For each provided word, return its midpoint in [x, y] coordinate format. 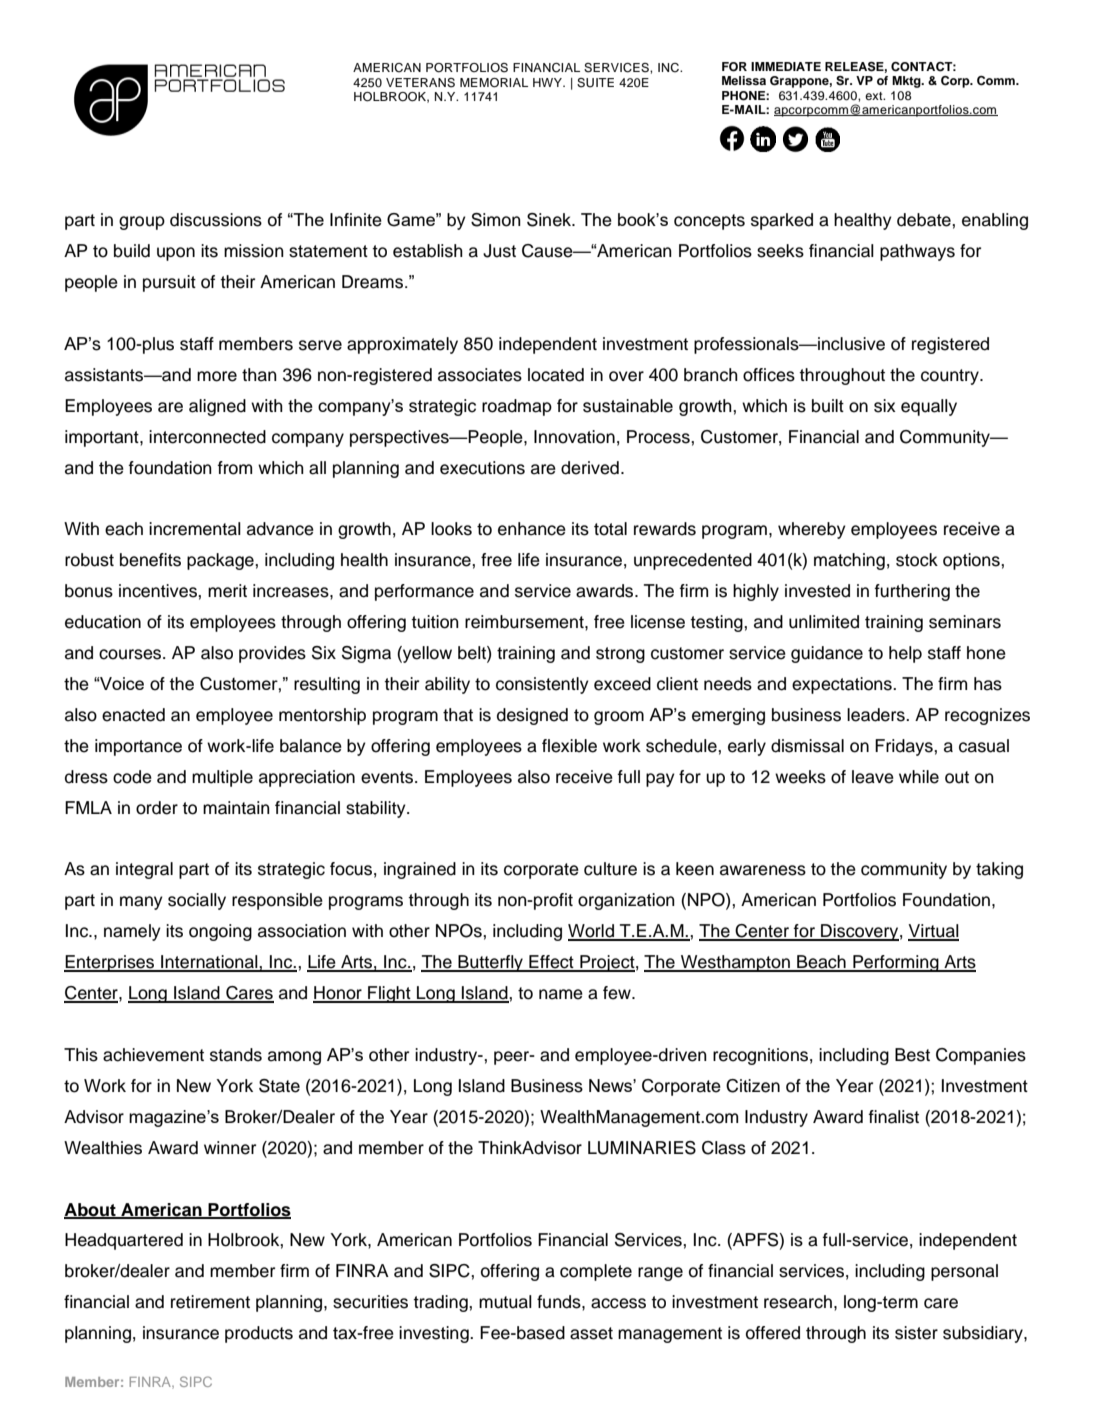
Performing [896, 963]
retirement [210, 1302]
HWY [548, 82]
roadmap [517, 407]
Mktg [907, 82]
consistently [542, 685]
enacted [133, 715]
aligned [217, 407]
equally [929, 407]
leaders [877, 715]
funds [560, 1302]
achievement [153, 1055]
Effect [551, 963]
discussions [216, 220]
